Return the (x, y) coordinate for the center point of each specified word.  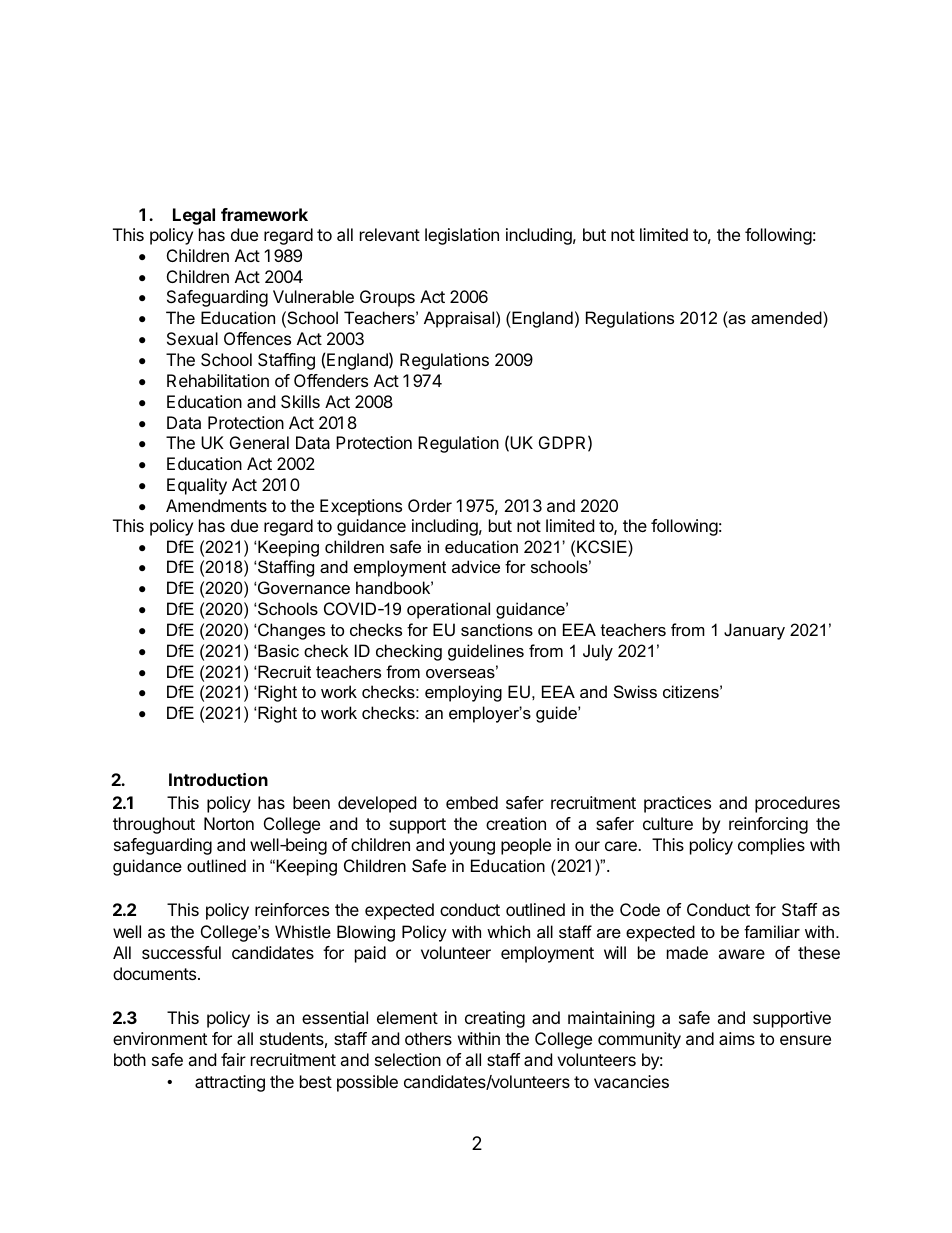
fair (233, 1059)
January (754, 631)
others (428, 1038)
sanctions (497, 629)
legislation (462, 236)
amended (787, 319)
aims (737, 1038)
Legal (194, 216)
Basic (277, 650)
